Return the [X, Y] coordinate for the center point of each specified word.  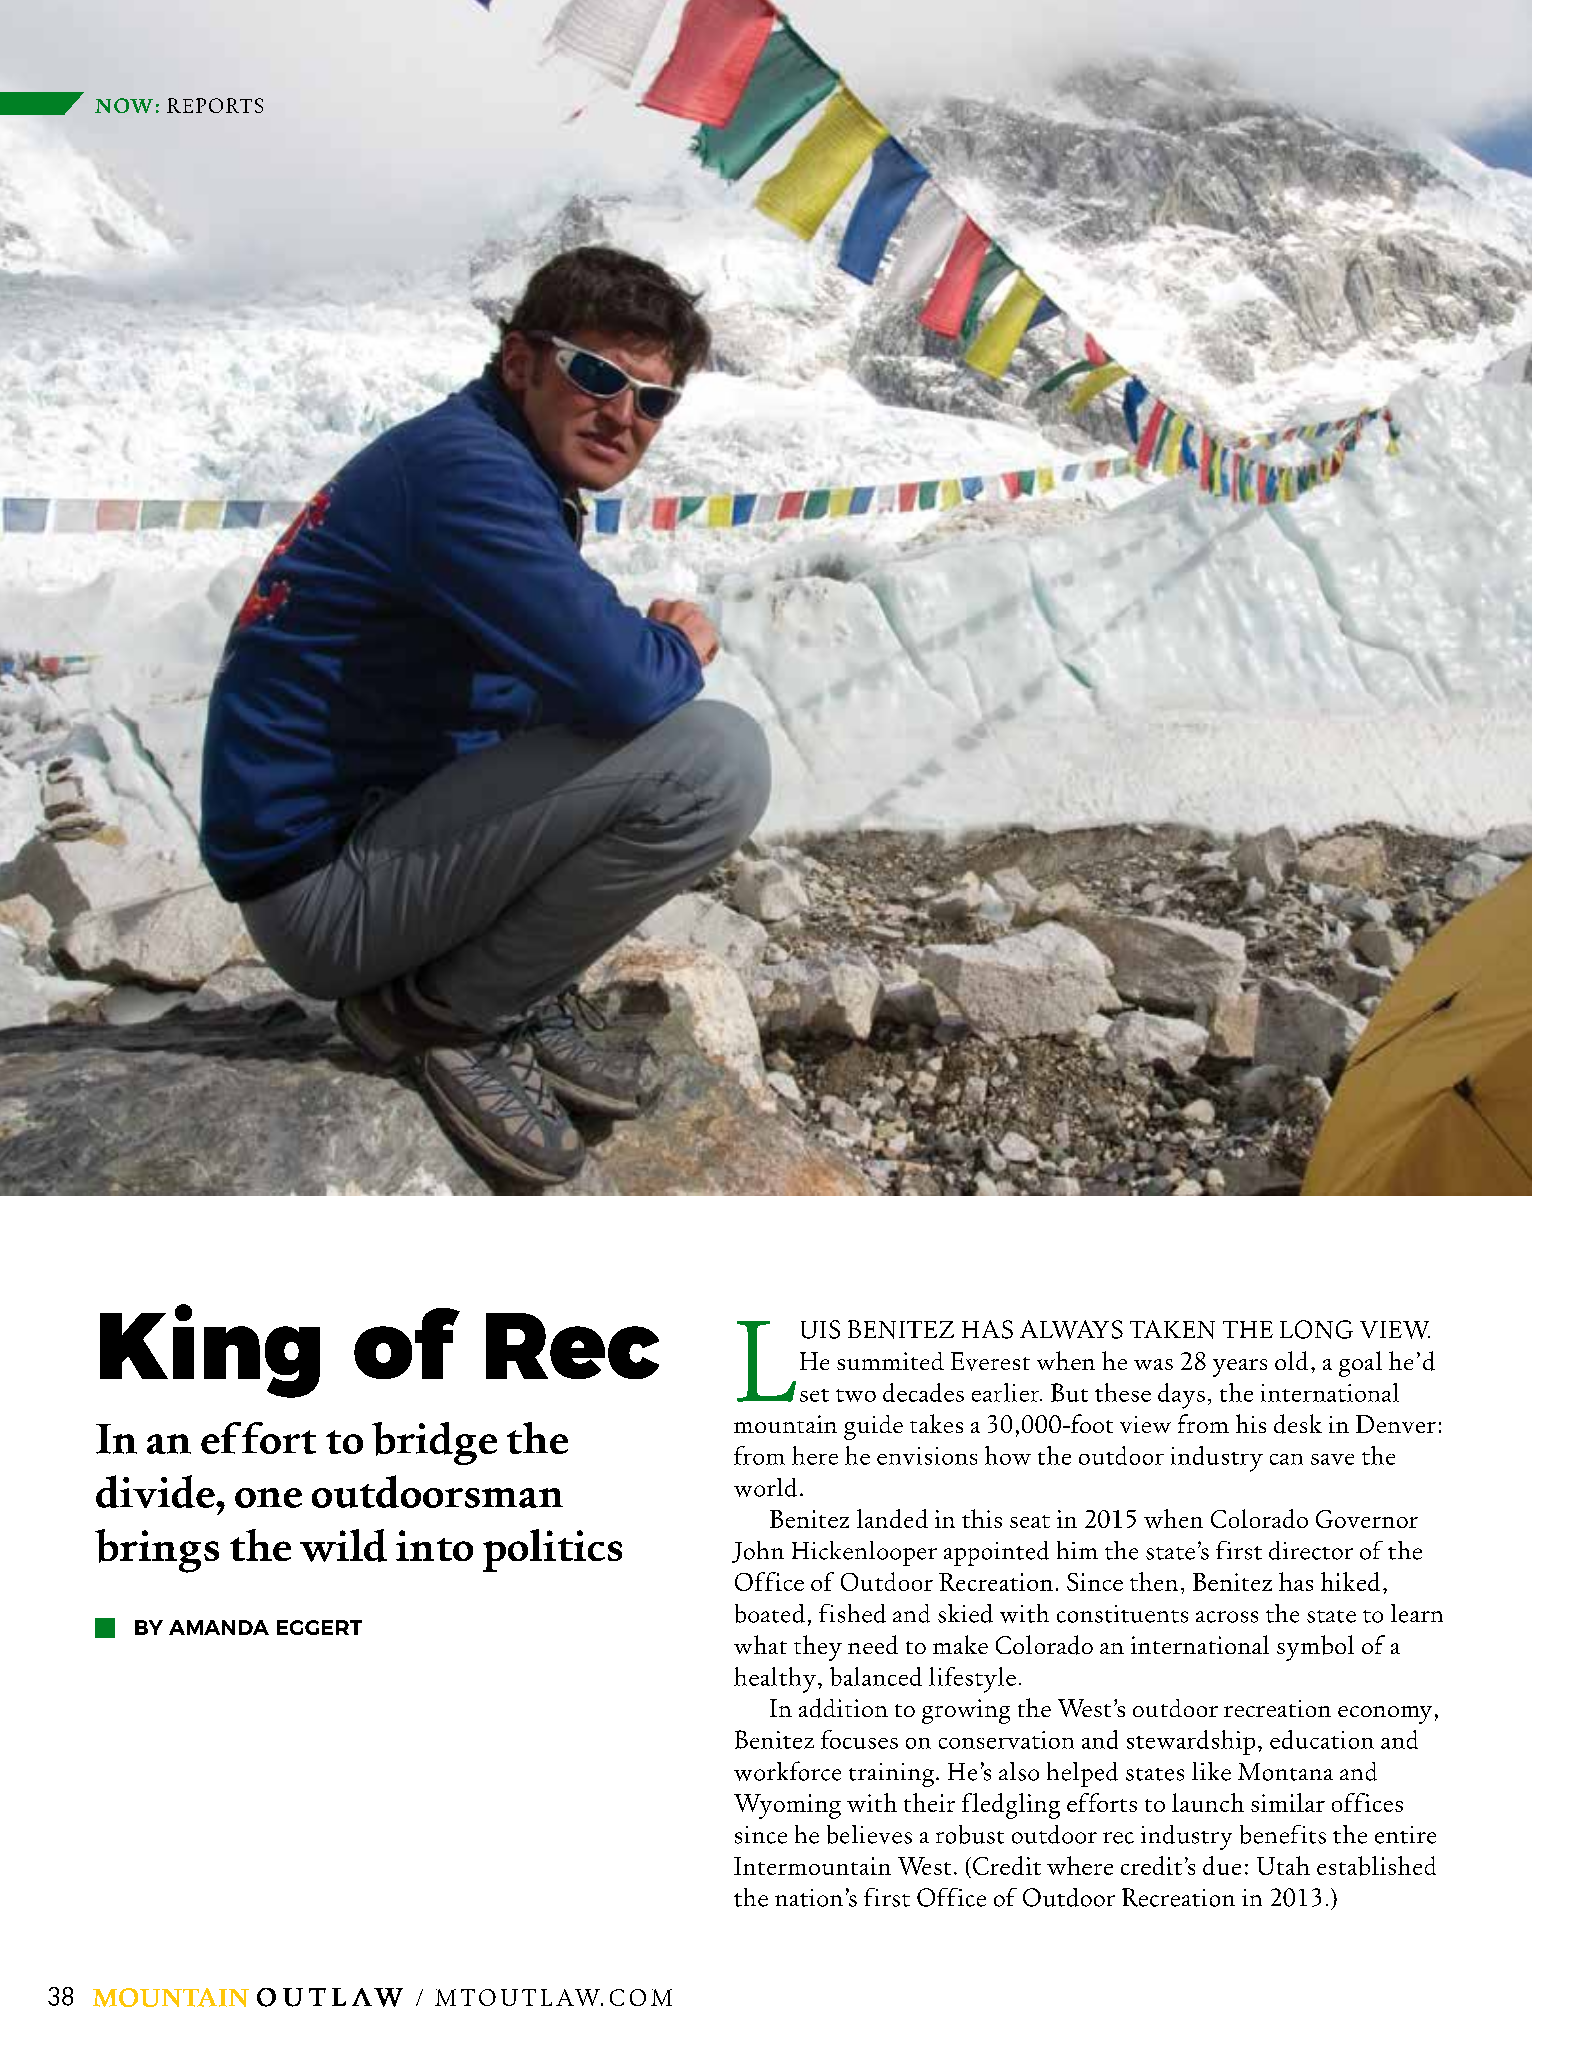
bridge [434, 1443]
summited [890, 1361]
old [1291, 1360]
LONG [1316, 1329]
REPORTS [215, 105]
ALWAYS [1071, 1329]
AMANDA [219, 1627]
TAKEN [1172, 1329]
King [210, 1351]
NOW [124, 105]
